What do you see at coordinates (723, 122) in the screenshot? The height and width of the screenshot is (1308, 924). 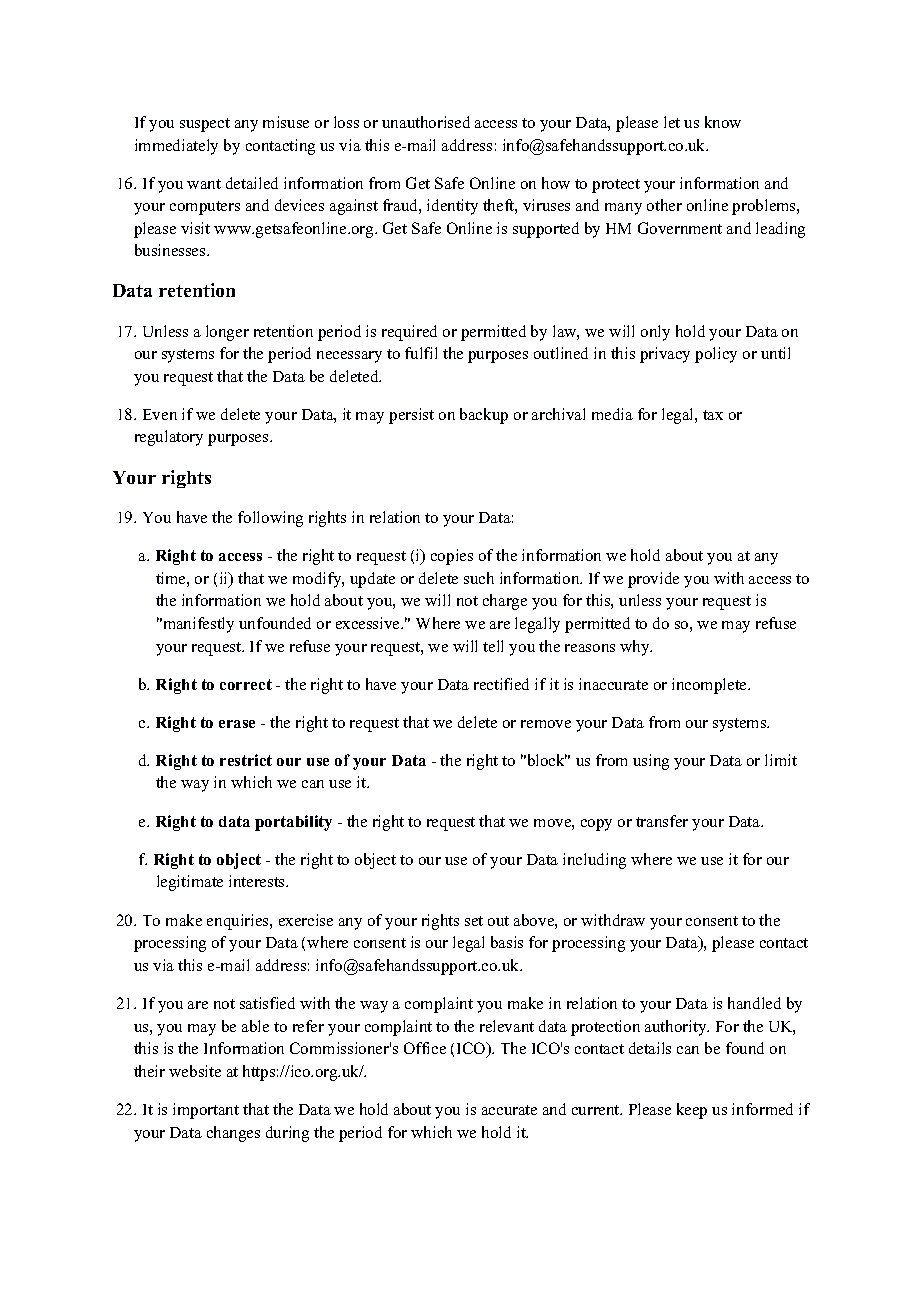 I see `know` at bounding box center [723, 122].
